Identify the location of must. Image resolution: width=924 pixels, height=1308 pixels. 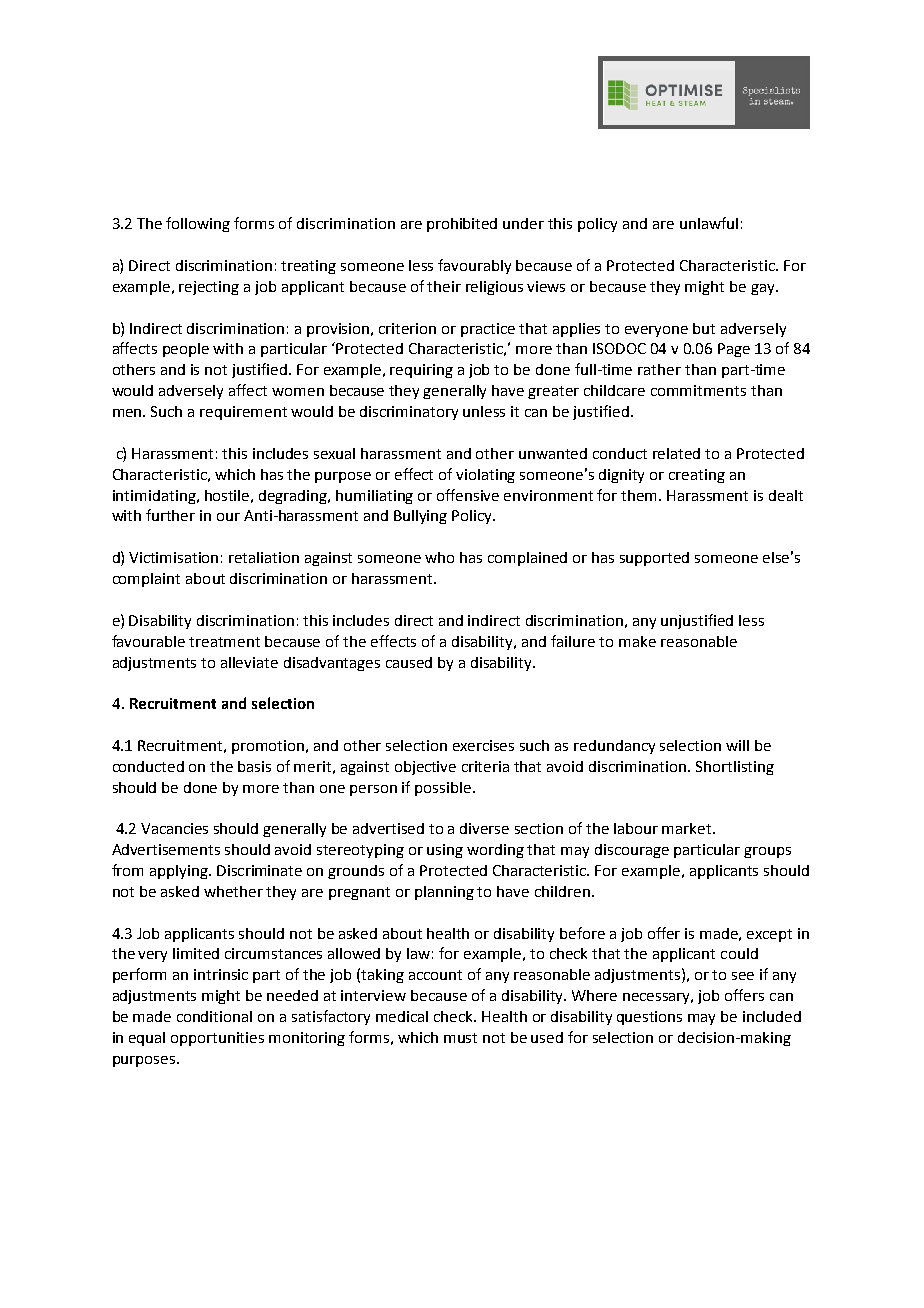
(460, 1038).
